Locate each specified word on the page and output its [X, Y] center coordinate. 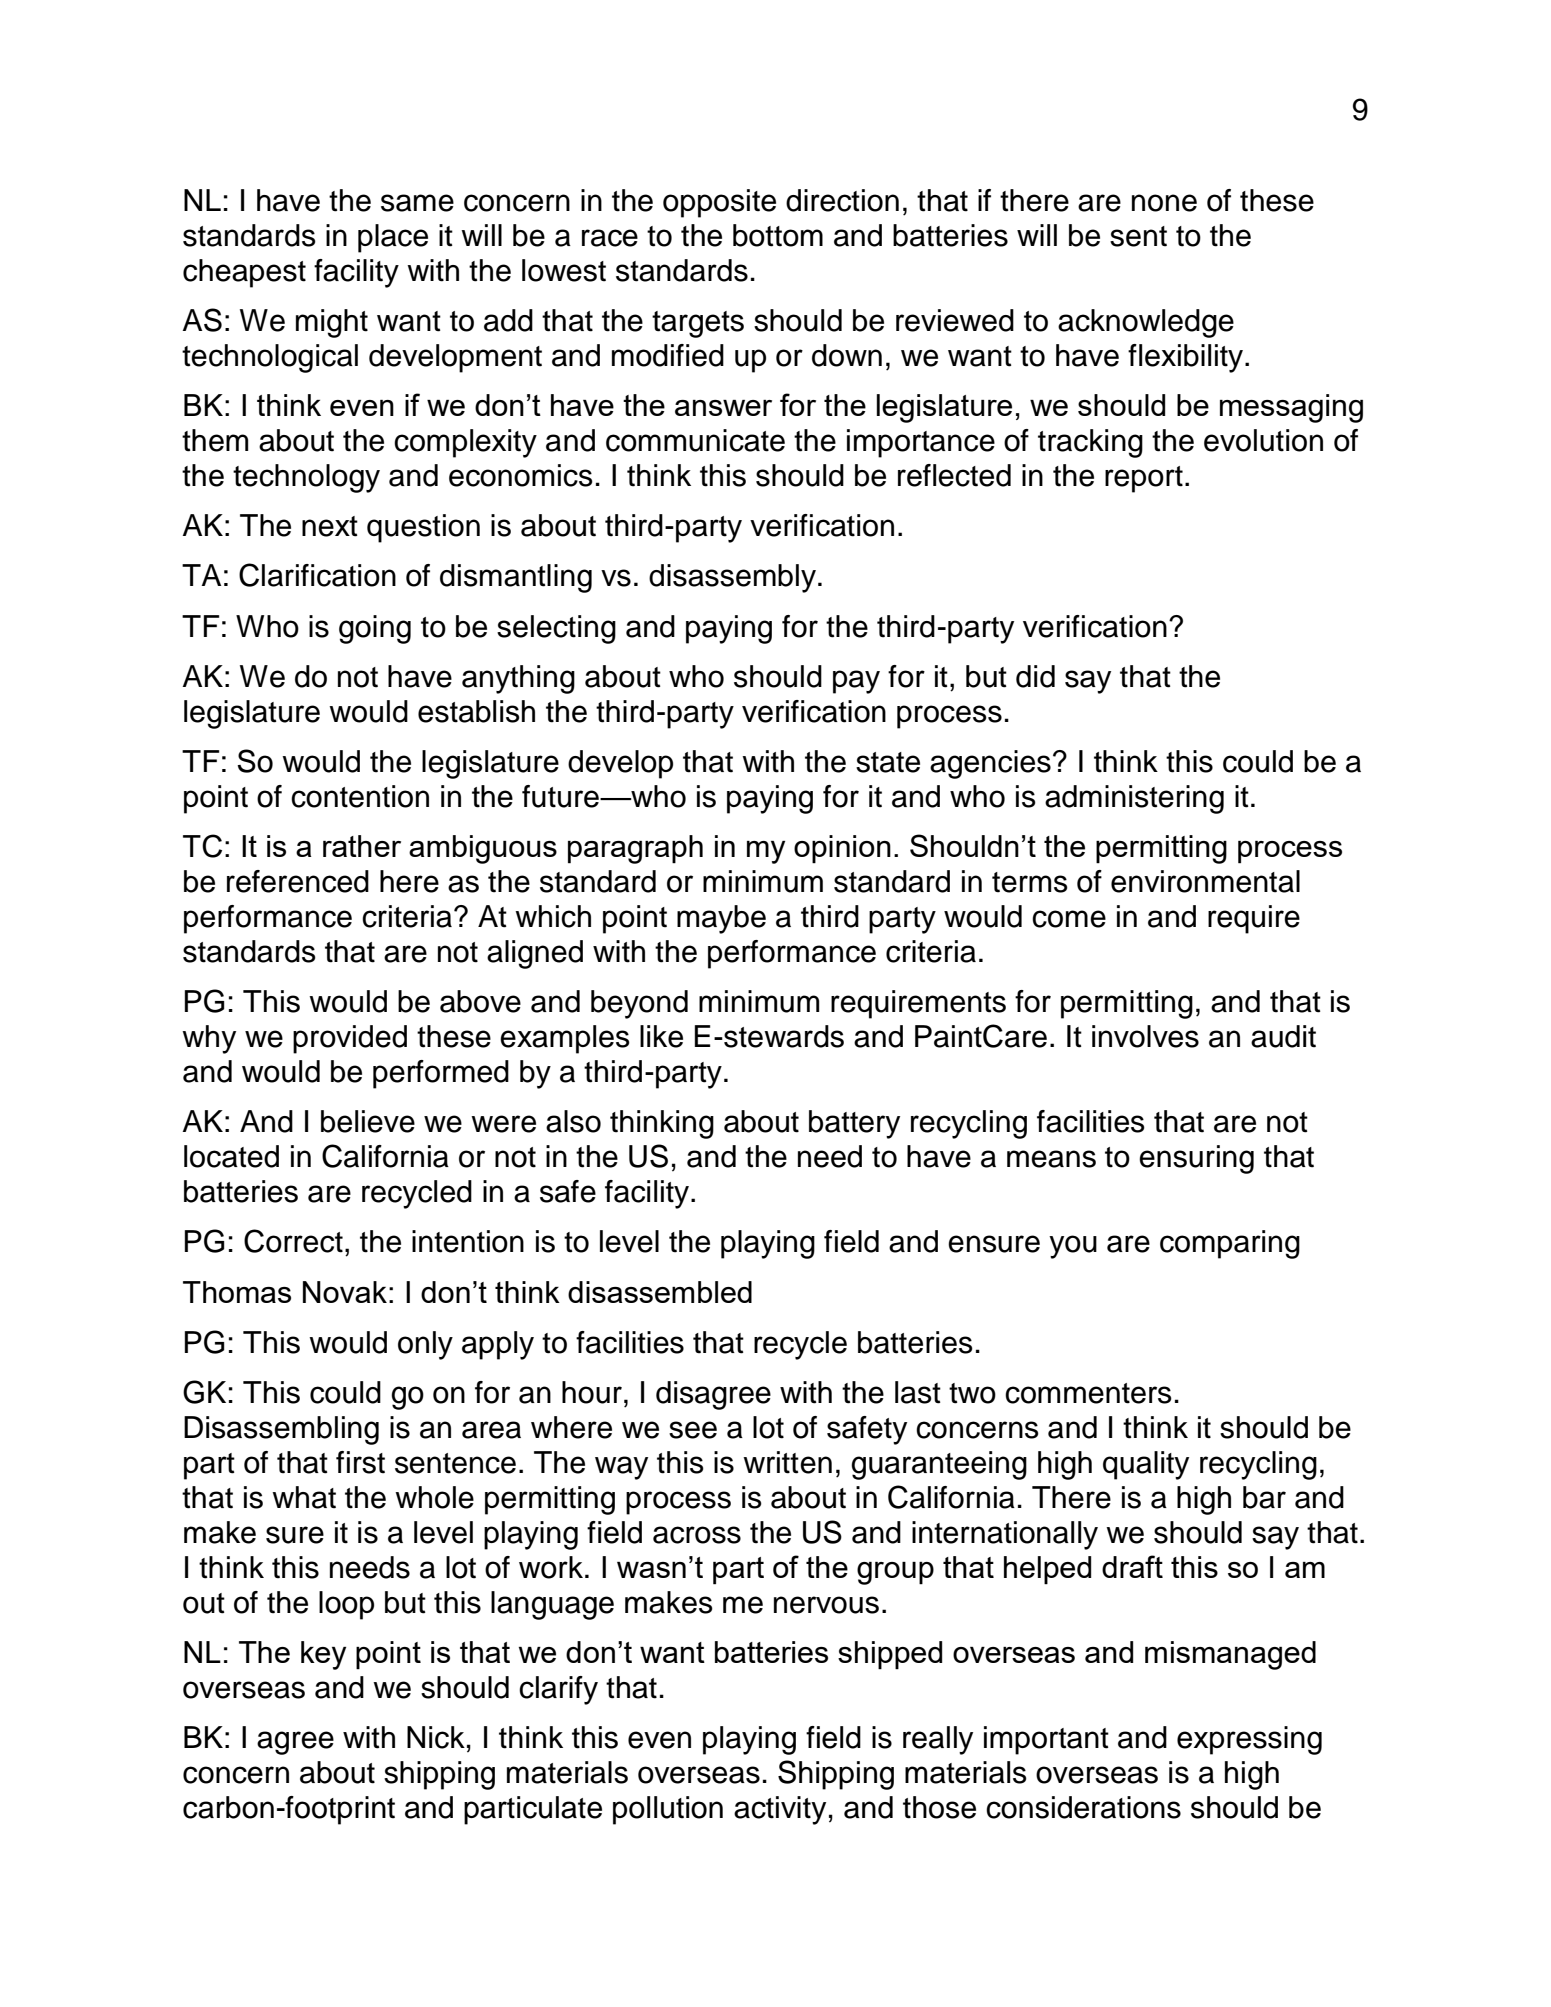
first [360, 1462]
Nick [436, 1737]
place [393, 238]
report [1144, 479]
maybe [721, 919]
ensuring [1196, 1159]
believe [368, 1121]
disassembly [732, 578]
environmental [1205, 881]
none [1164, 203]
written [787, 1462]
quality [1146, 1465]
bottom [778, 235]
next [330, 526]
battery [854, 1124]
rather [362, 846]
